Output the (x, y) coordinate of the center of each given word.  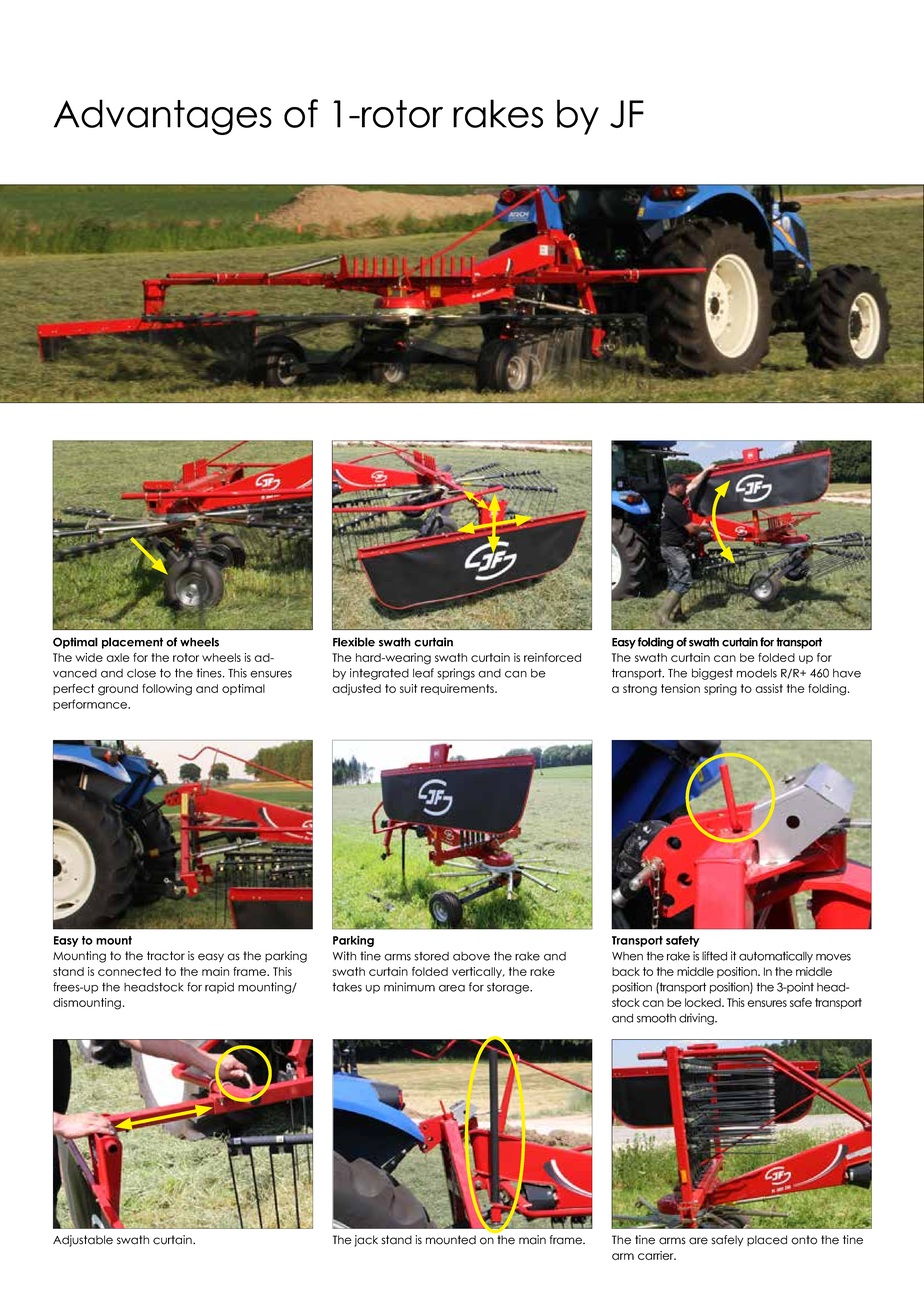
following (167, 690)
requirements (458, 689)
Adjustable (83, 1241)
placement (132, 643)
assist (769, 688)
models (757, 673)
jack (366, 1241)
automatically (776, 957)
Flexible (354, 642)
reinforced (552, 657)
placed (767, 1240)
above (471, 956)
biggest (712, 674)
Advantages (163, 117)
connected (129, 971)
